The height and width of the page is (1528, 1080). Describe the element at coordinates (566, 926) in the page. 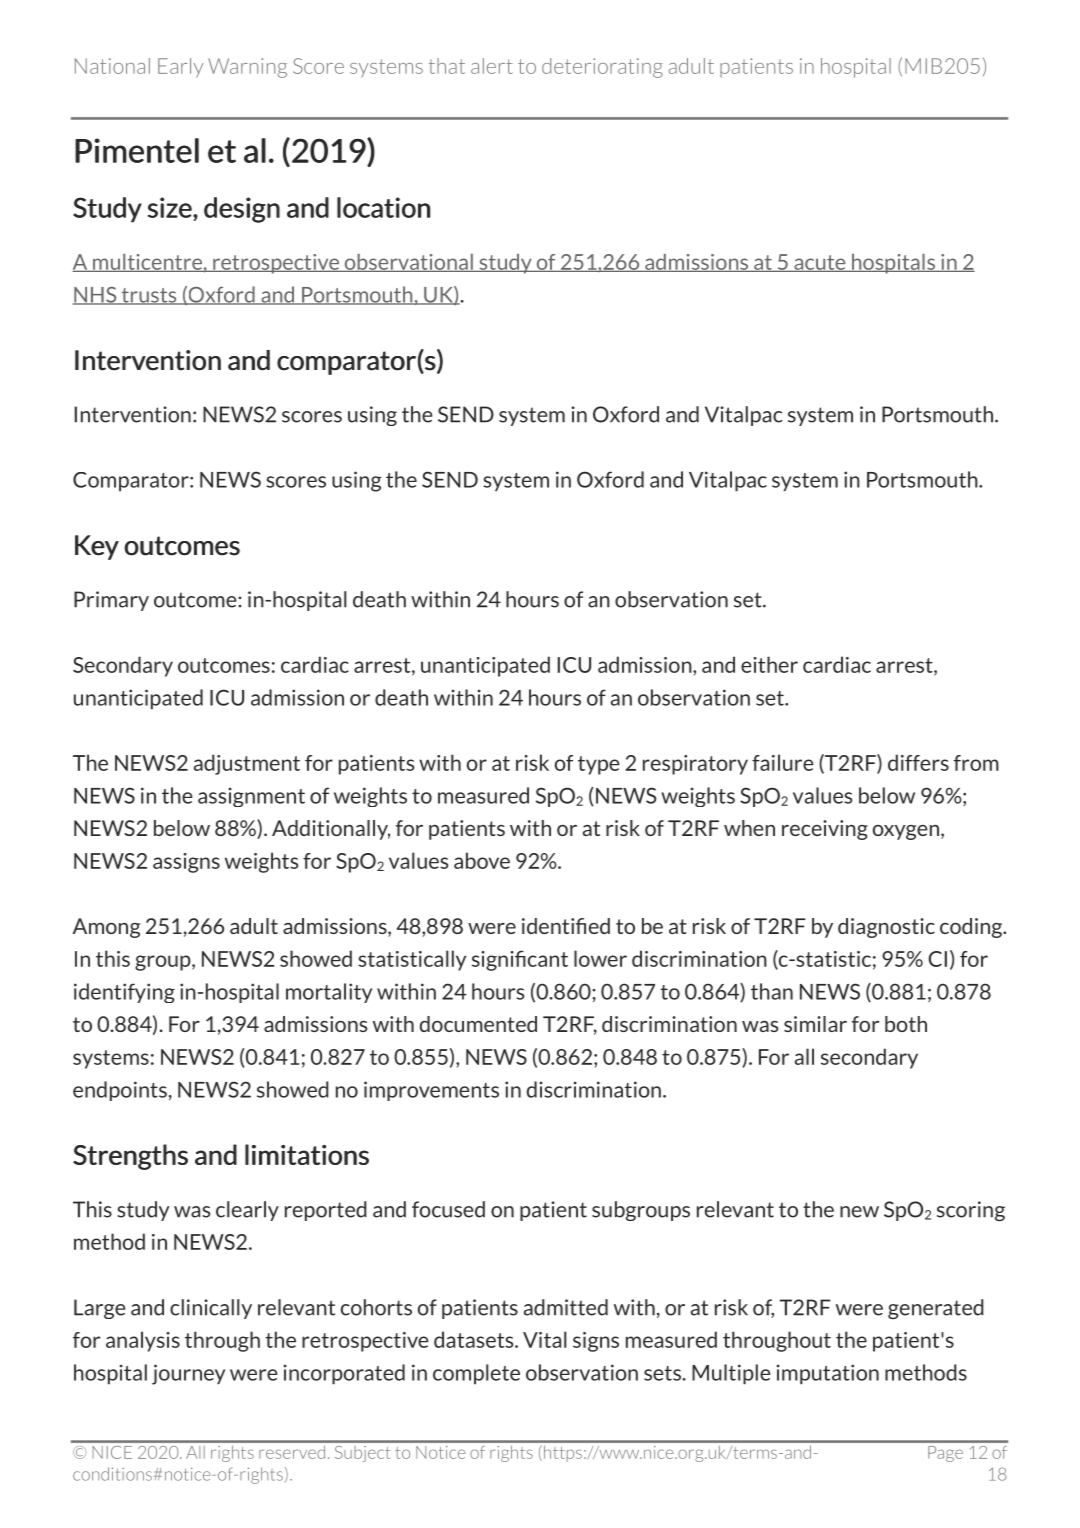

I see `identified` at that location.
